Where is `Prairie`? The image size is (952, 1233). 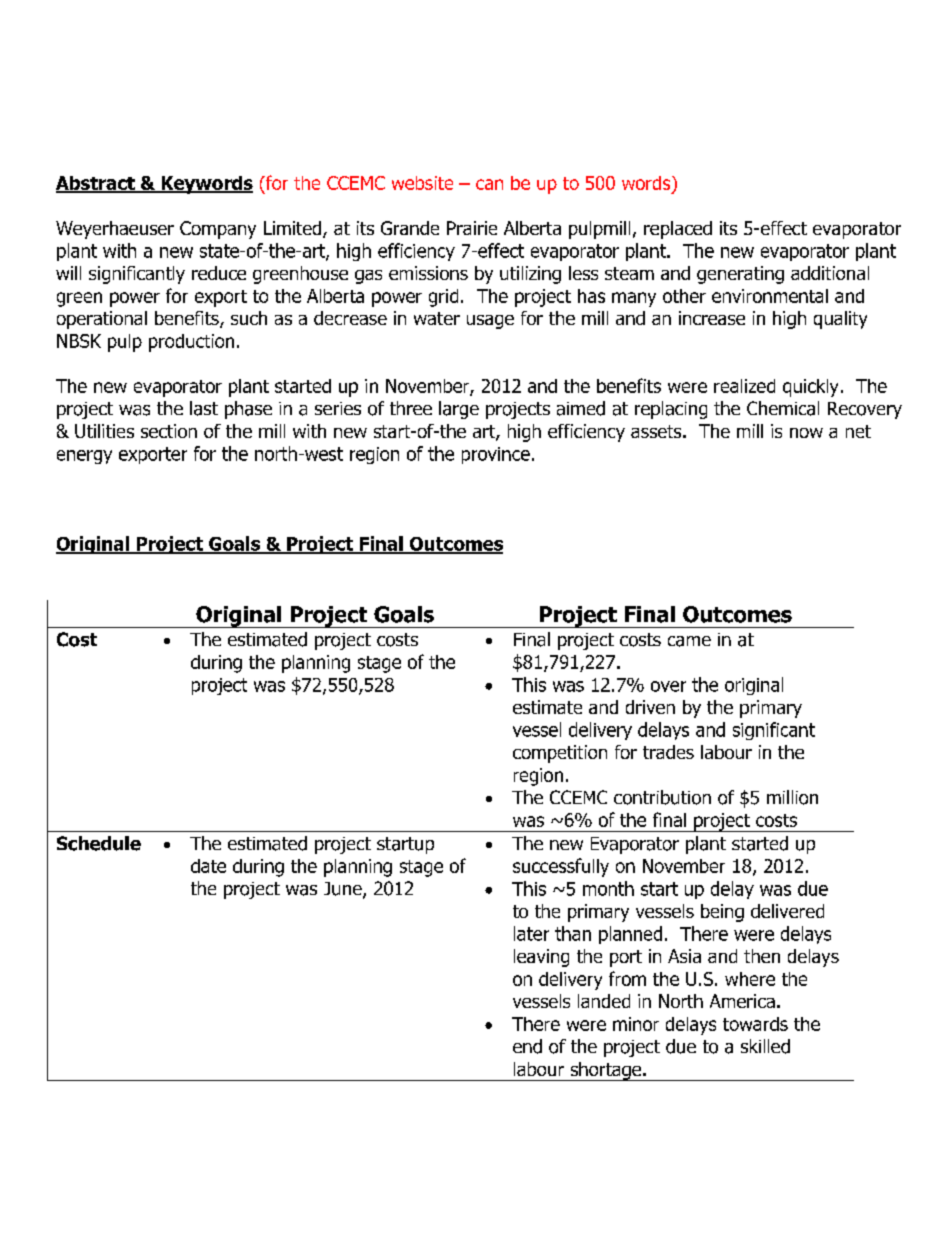
Prairie is located at coordinates (472, 228).
